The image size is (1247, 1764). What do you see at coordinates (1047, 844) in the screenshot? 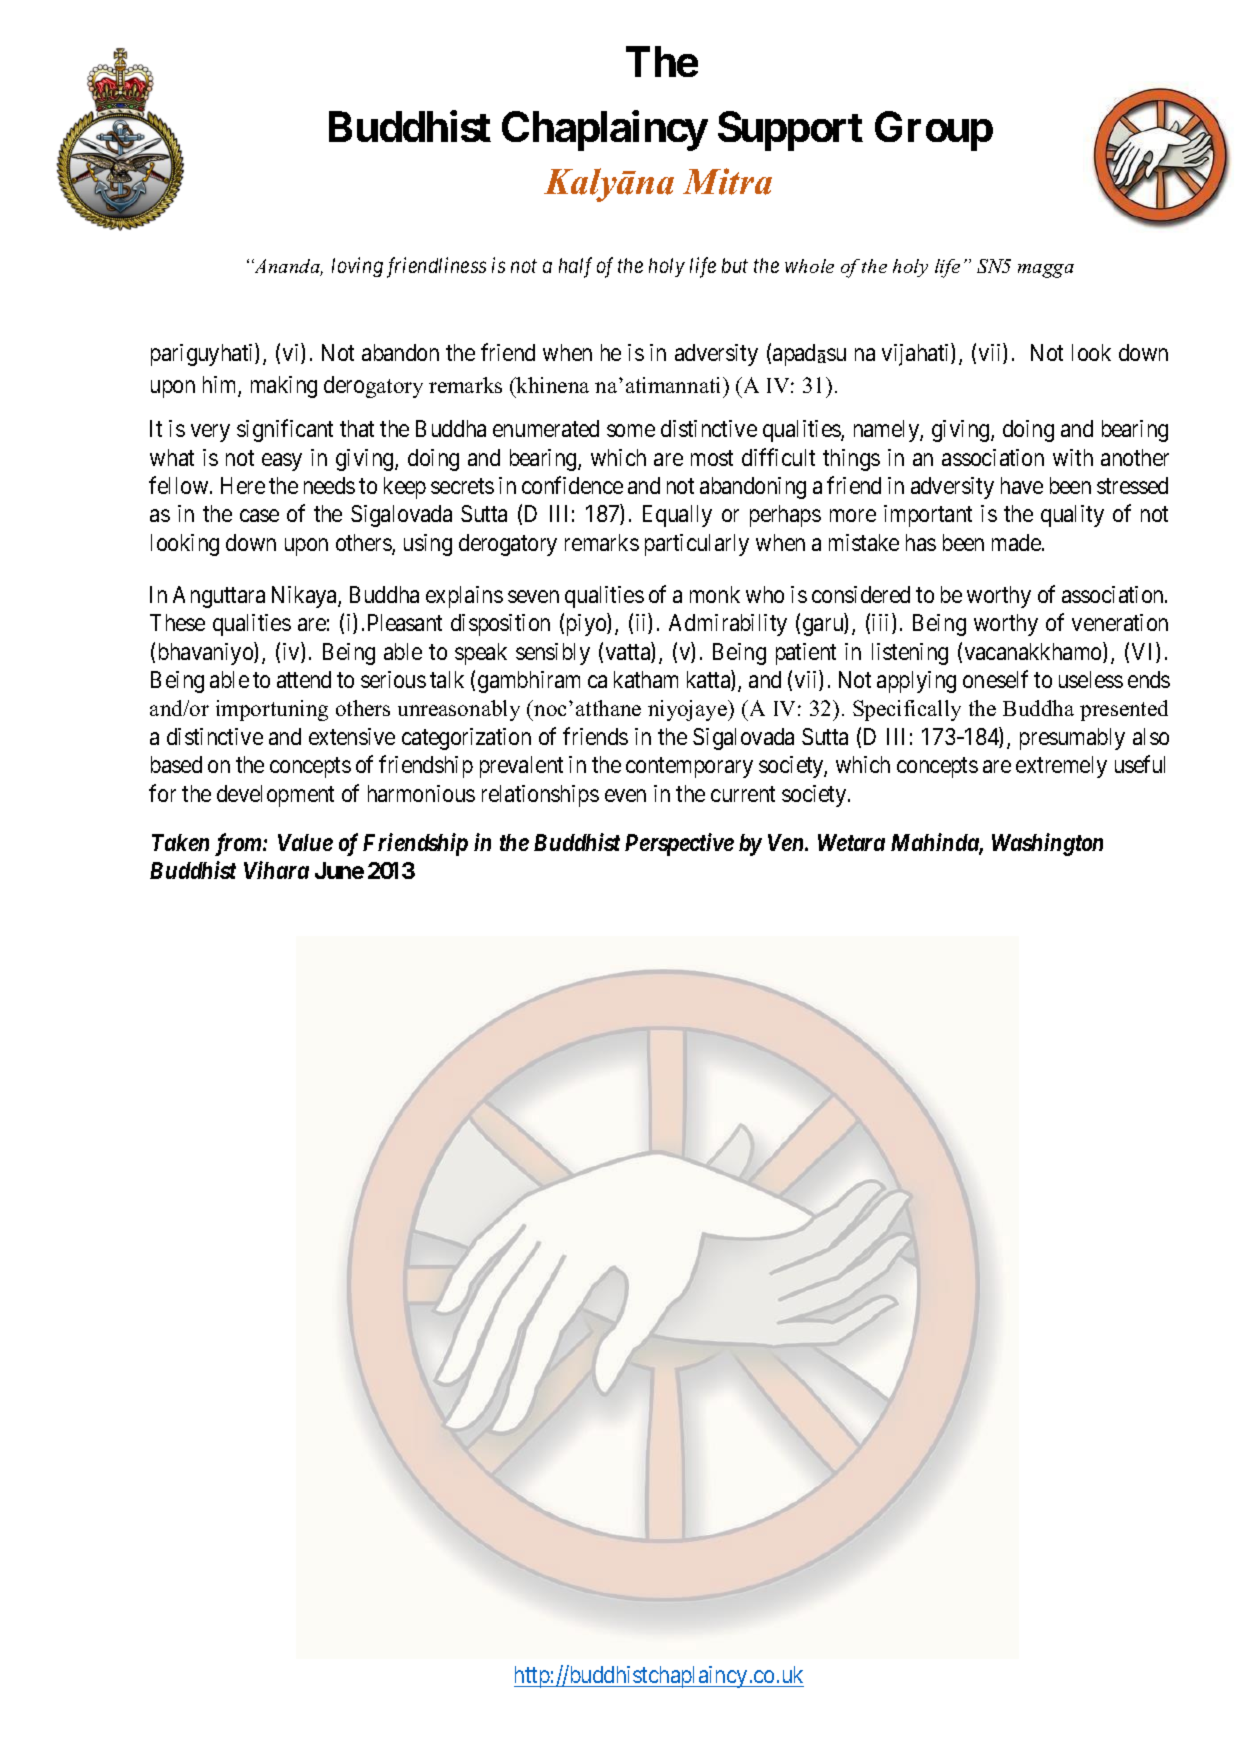
I see `Washington` at bounding box center [1047, 844].
